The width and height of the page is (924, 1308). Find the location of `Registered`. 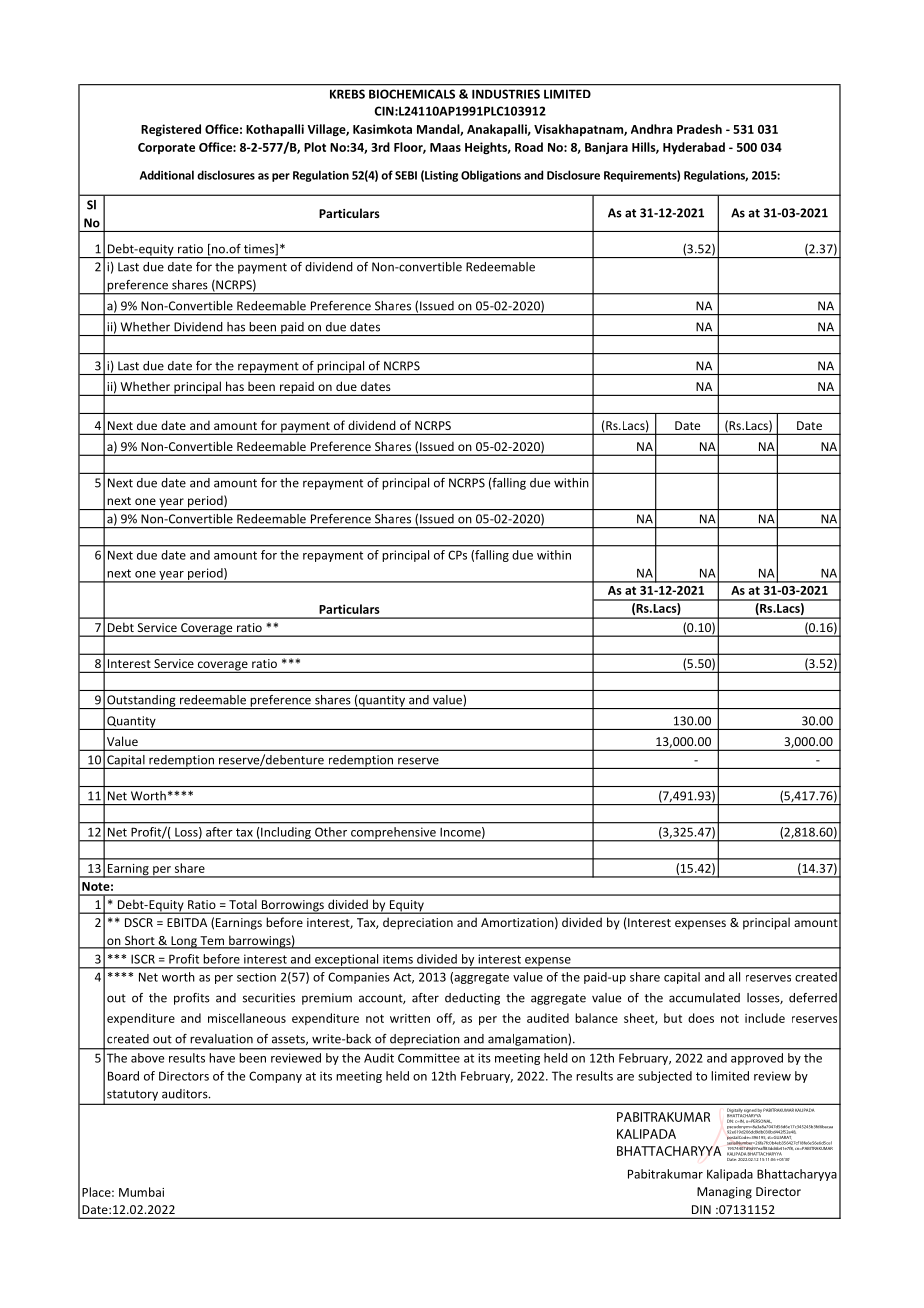

Registered is located at coordinates (171, 130).
